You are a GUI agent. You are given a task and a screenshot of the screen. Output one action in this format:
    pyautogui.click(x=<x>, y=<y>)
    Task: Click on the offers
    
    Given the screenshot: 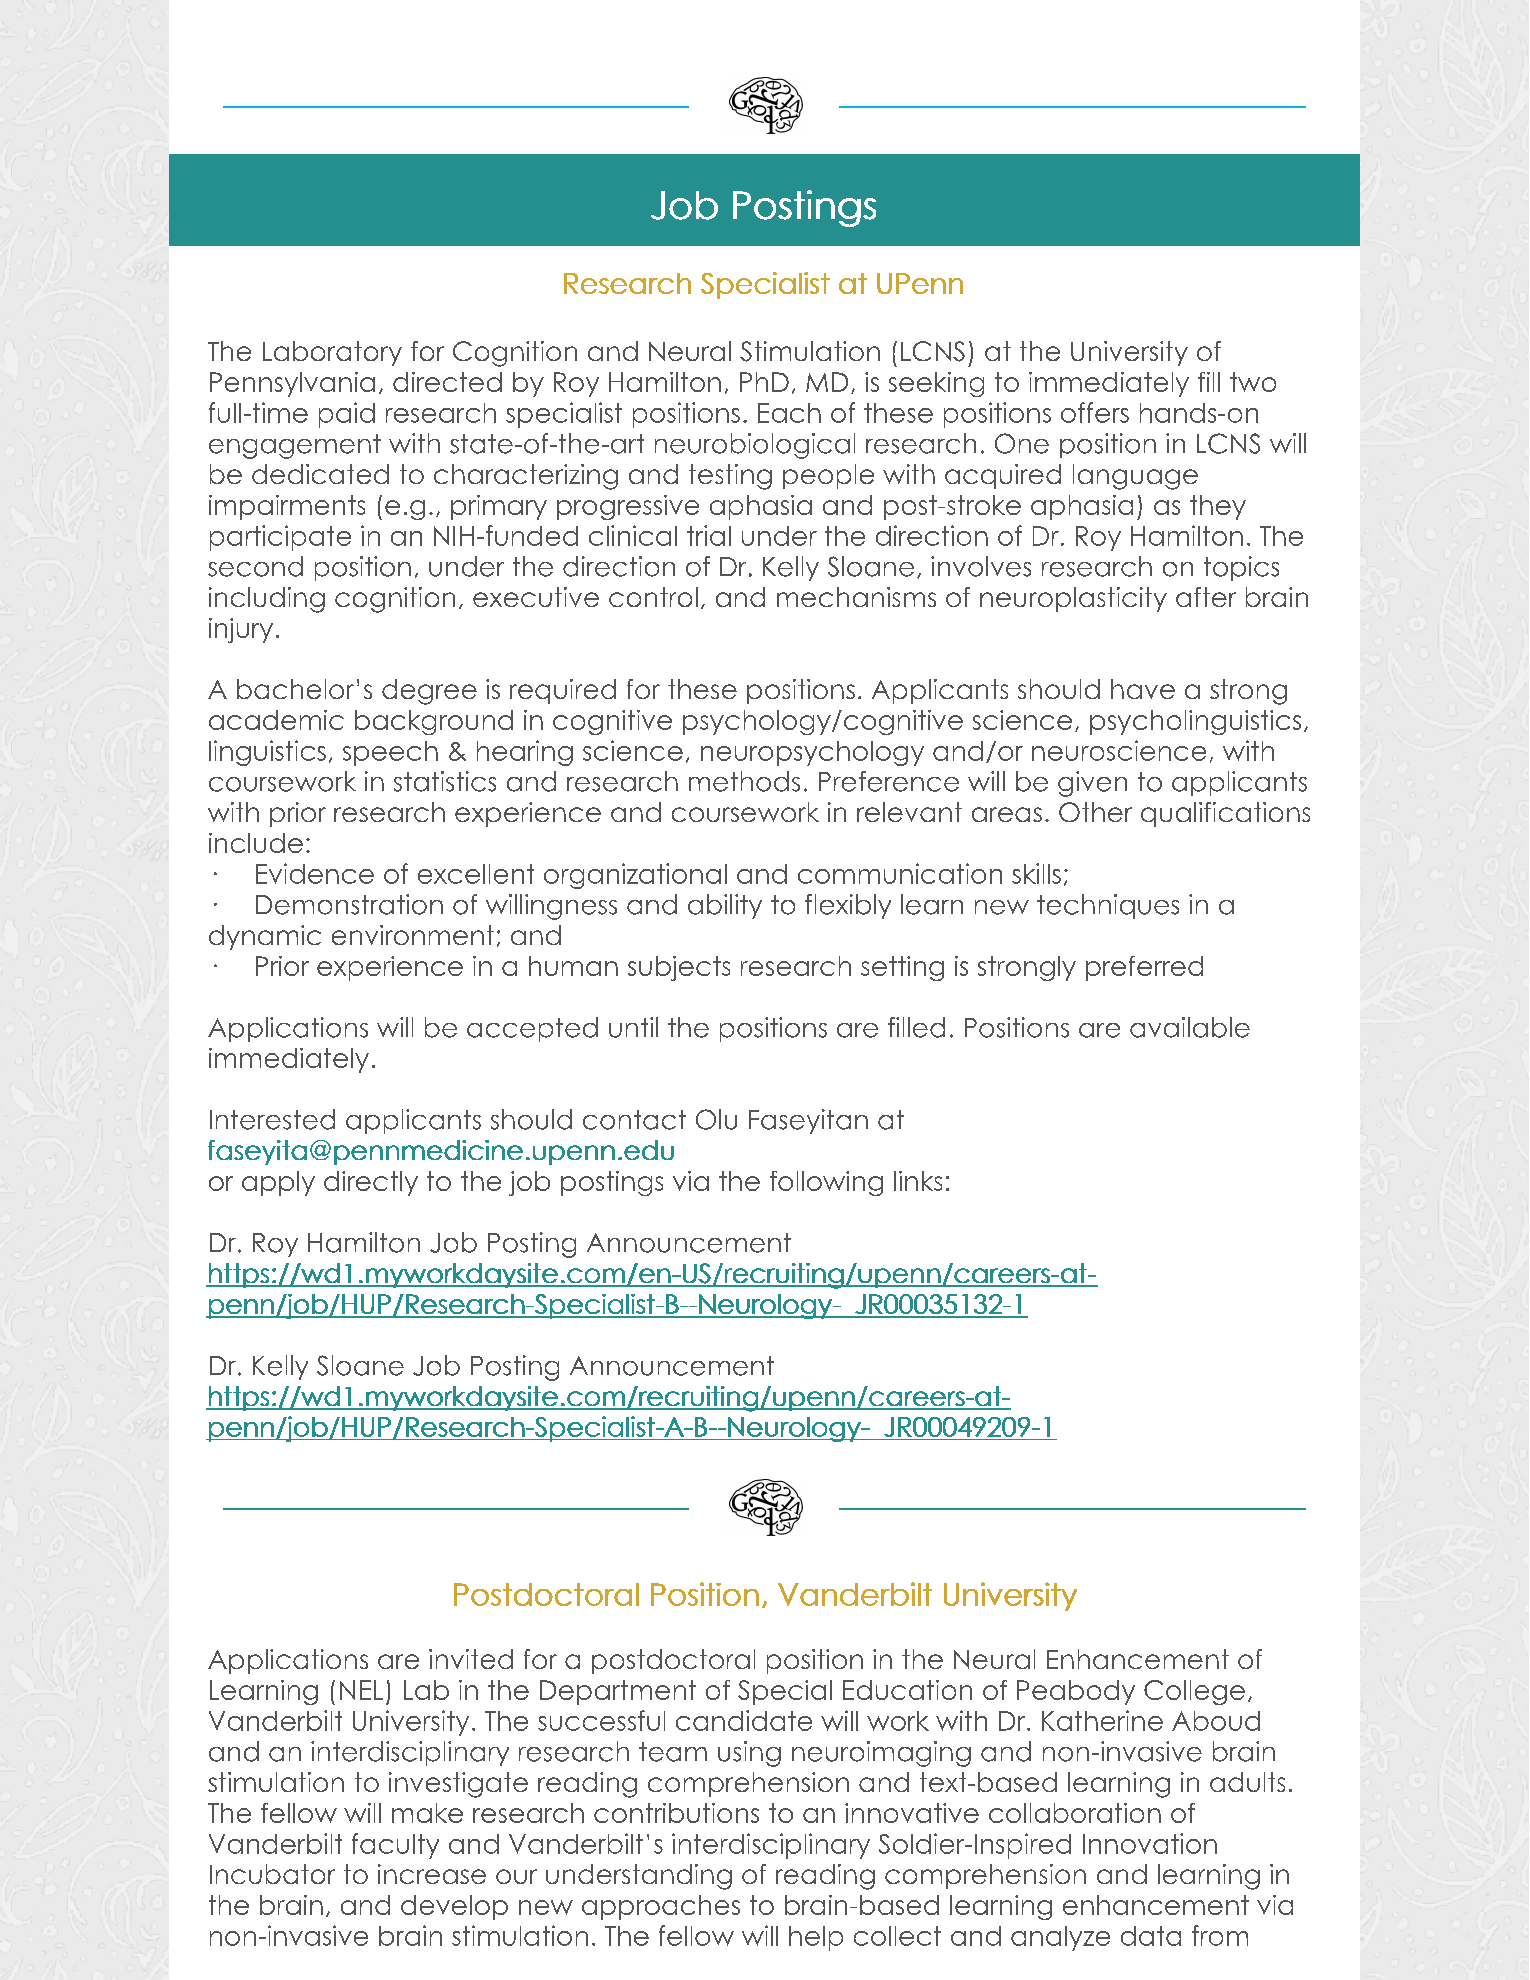 What is the action you would take?
    pyautogui.click(x=1095, y=412)
